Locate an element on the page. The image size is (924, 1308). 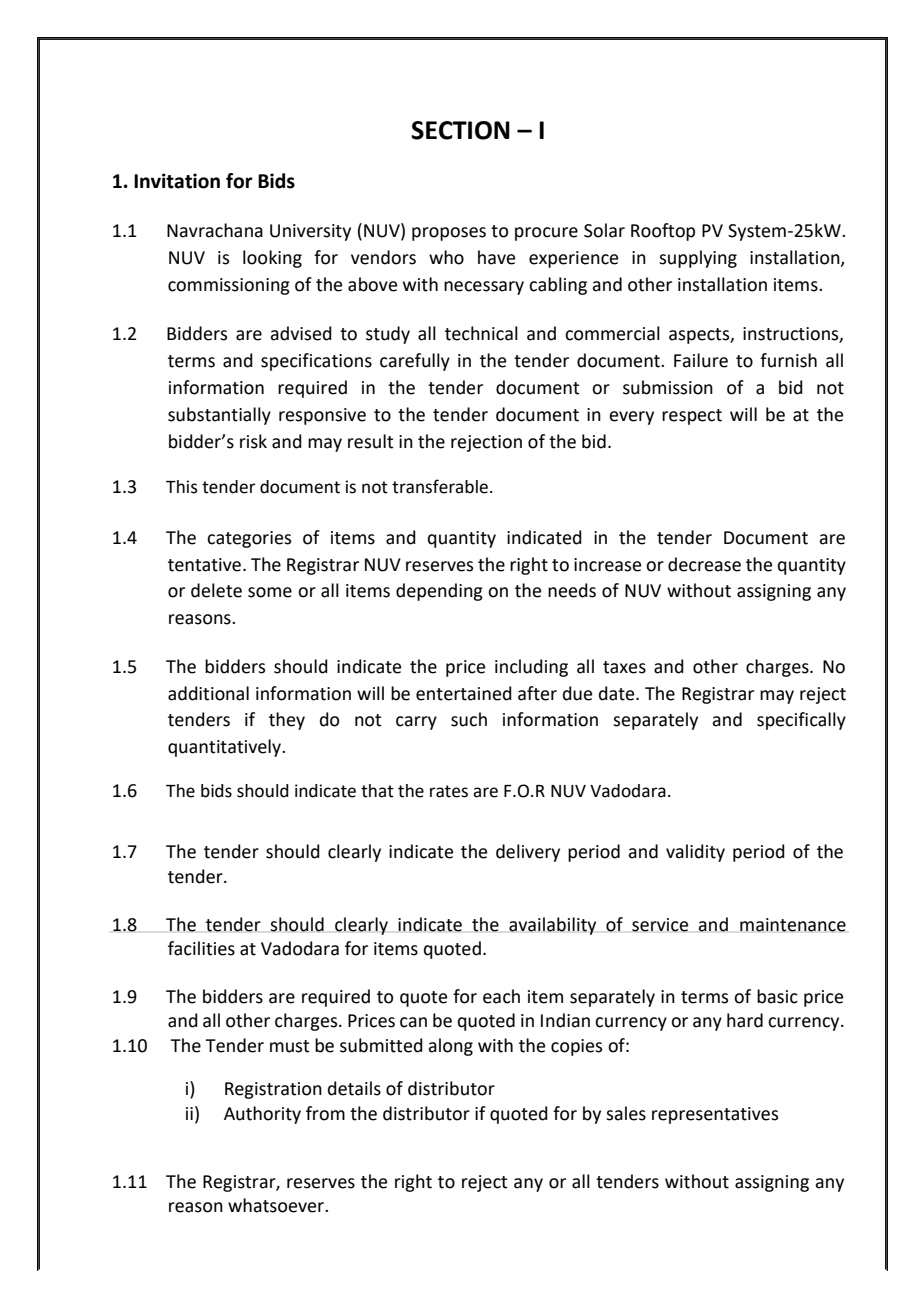
Rooftop is located at coordinates (663, 232).
